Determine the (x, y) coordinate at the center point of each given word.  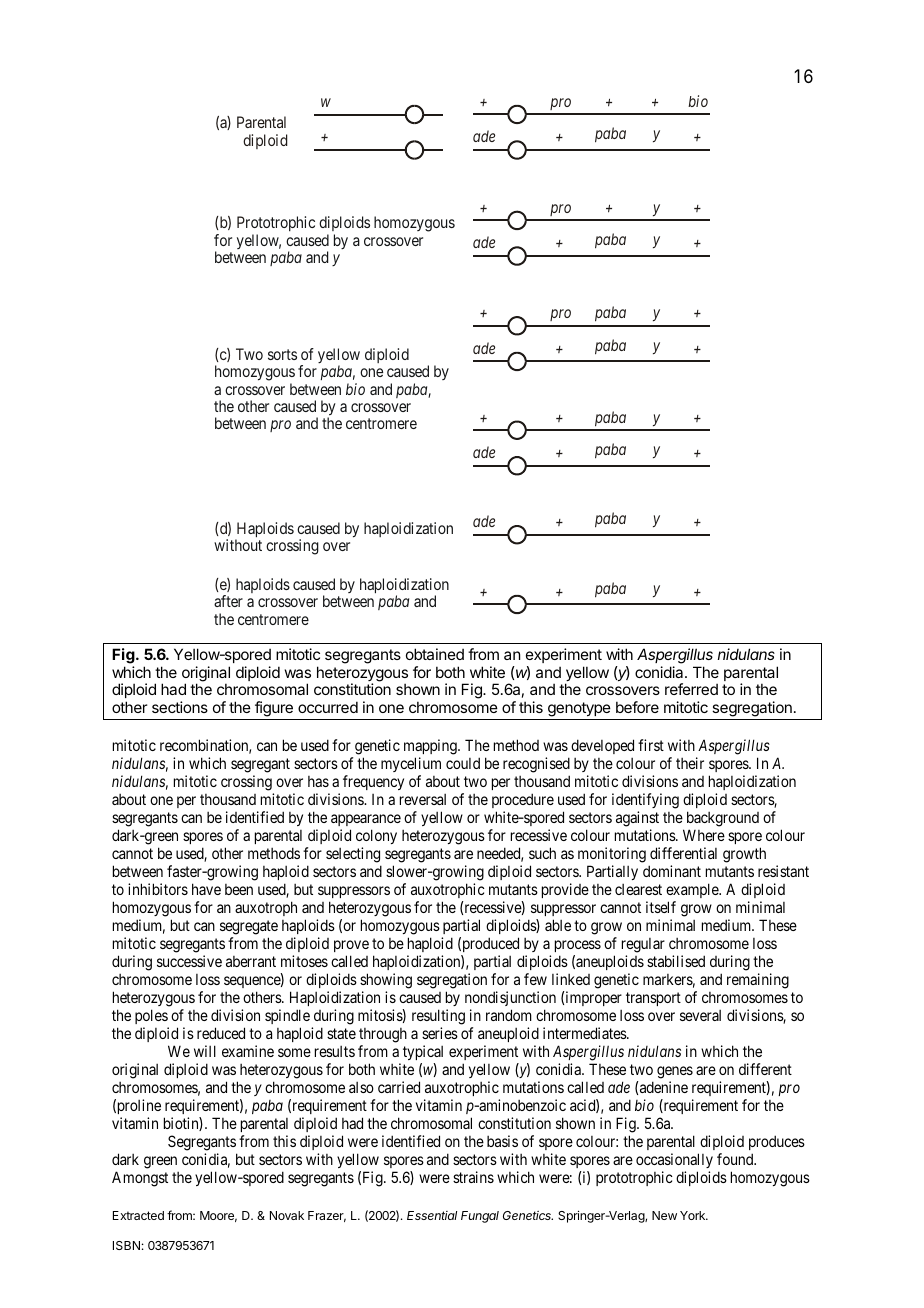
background (723, 820)
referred (691, 689)
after (228, 601)
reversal (423, 799)
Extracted (138, 1215)
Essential (432, 1215)
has (318, 781)
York (694, 1215)
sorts (282, 354)
